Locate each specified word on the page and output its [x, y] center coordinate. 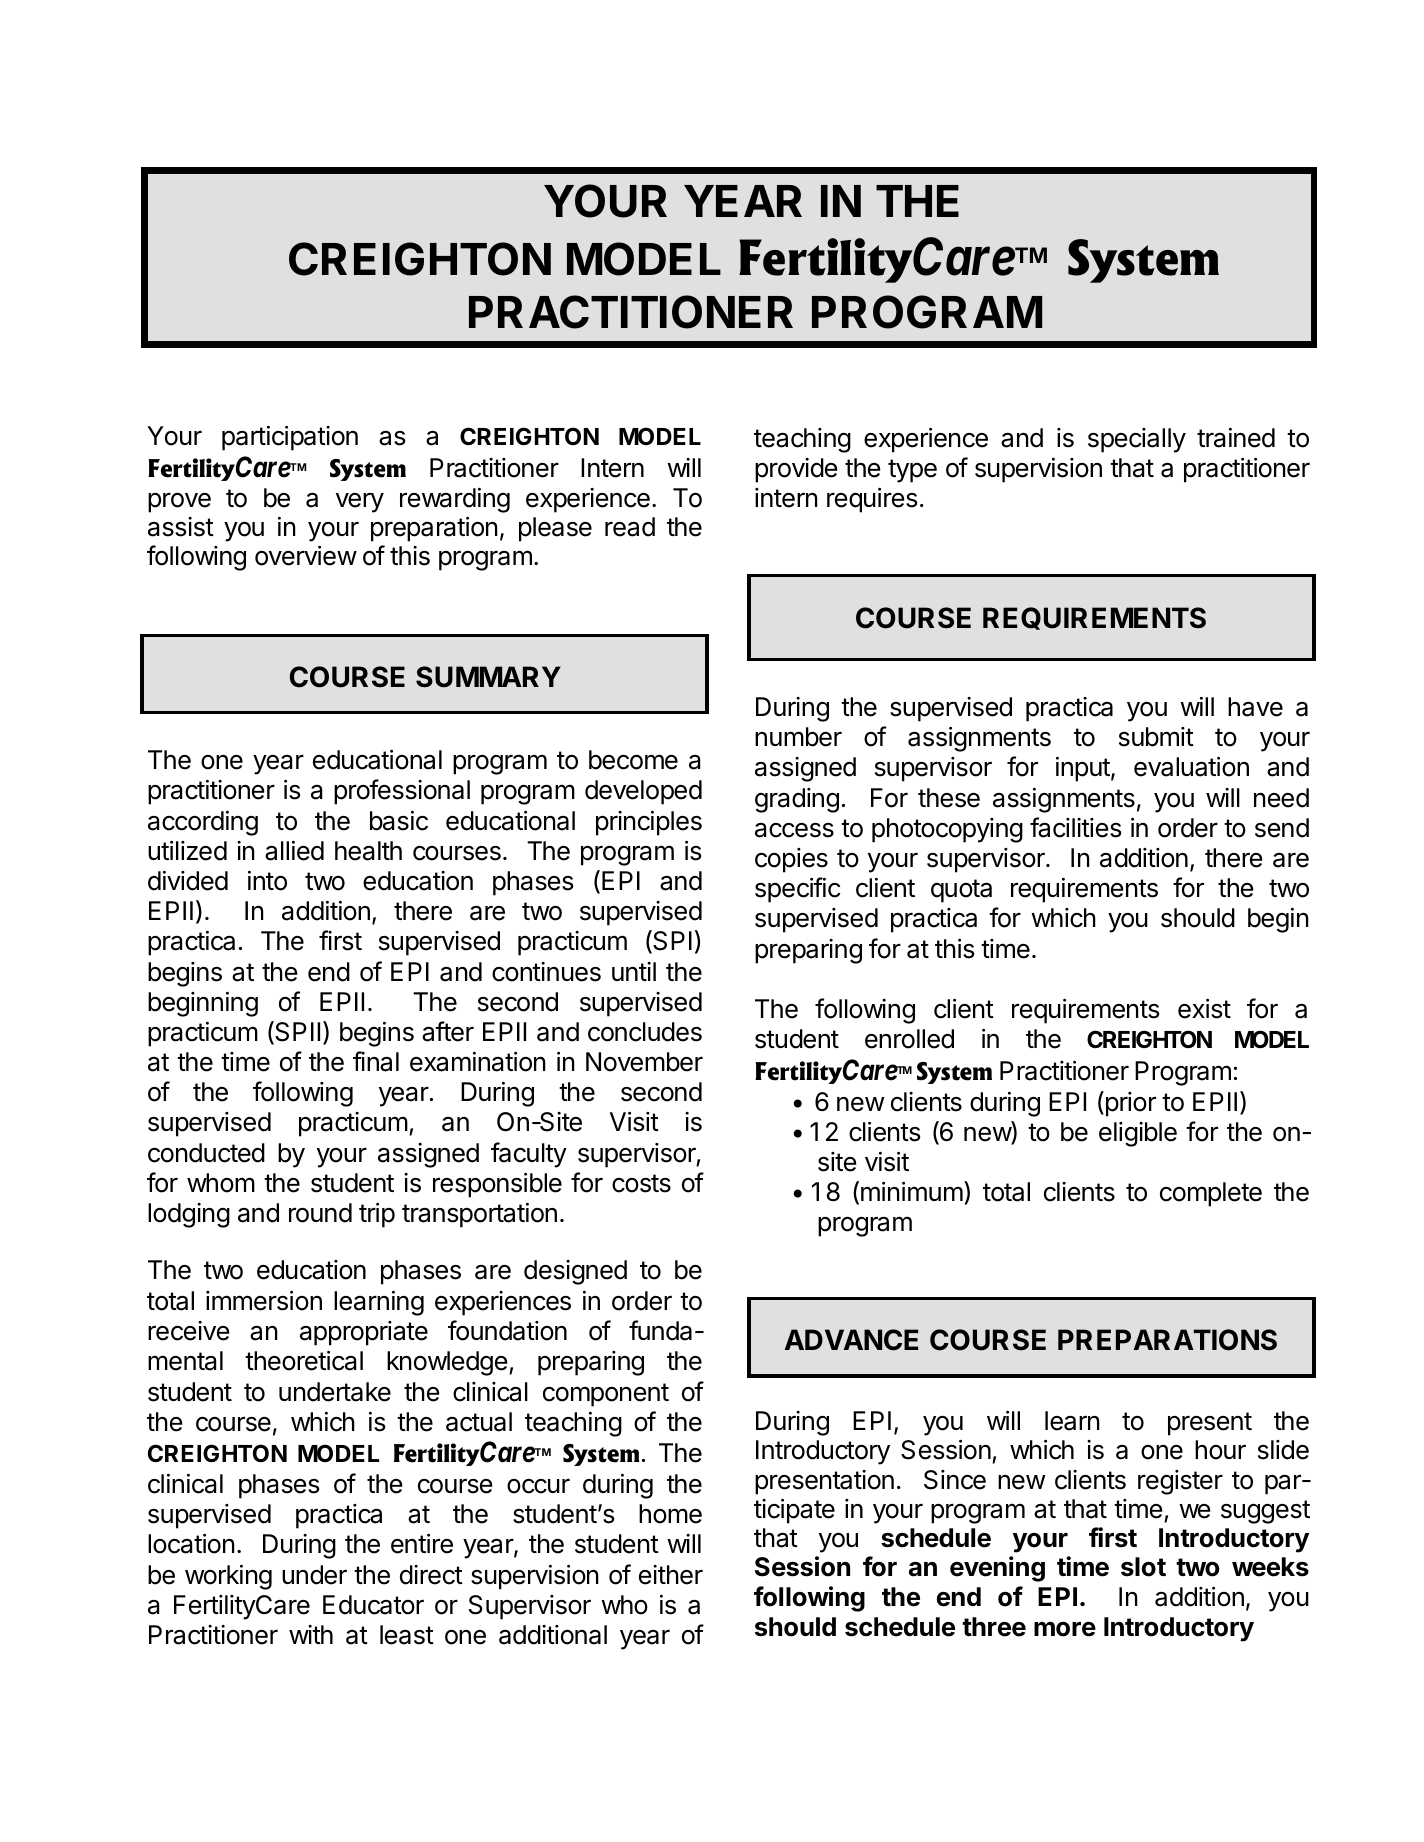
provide [796, 470]
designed [575, 1272]
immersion [264, 1301]
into [267, 881]
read [630, 527]
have [1255, 707]
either [671, 1575]
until [634, 971]
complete [1211, 1194]
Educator [373, 1605]
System [1143, 261]
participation [290, 438]
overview [306, 556]
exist [1204, 1009]
